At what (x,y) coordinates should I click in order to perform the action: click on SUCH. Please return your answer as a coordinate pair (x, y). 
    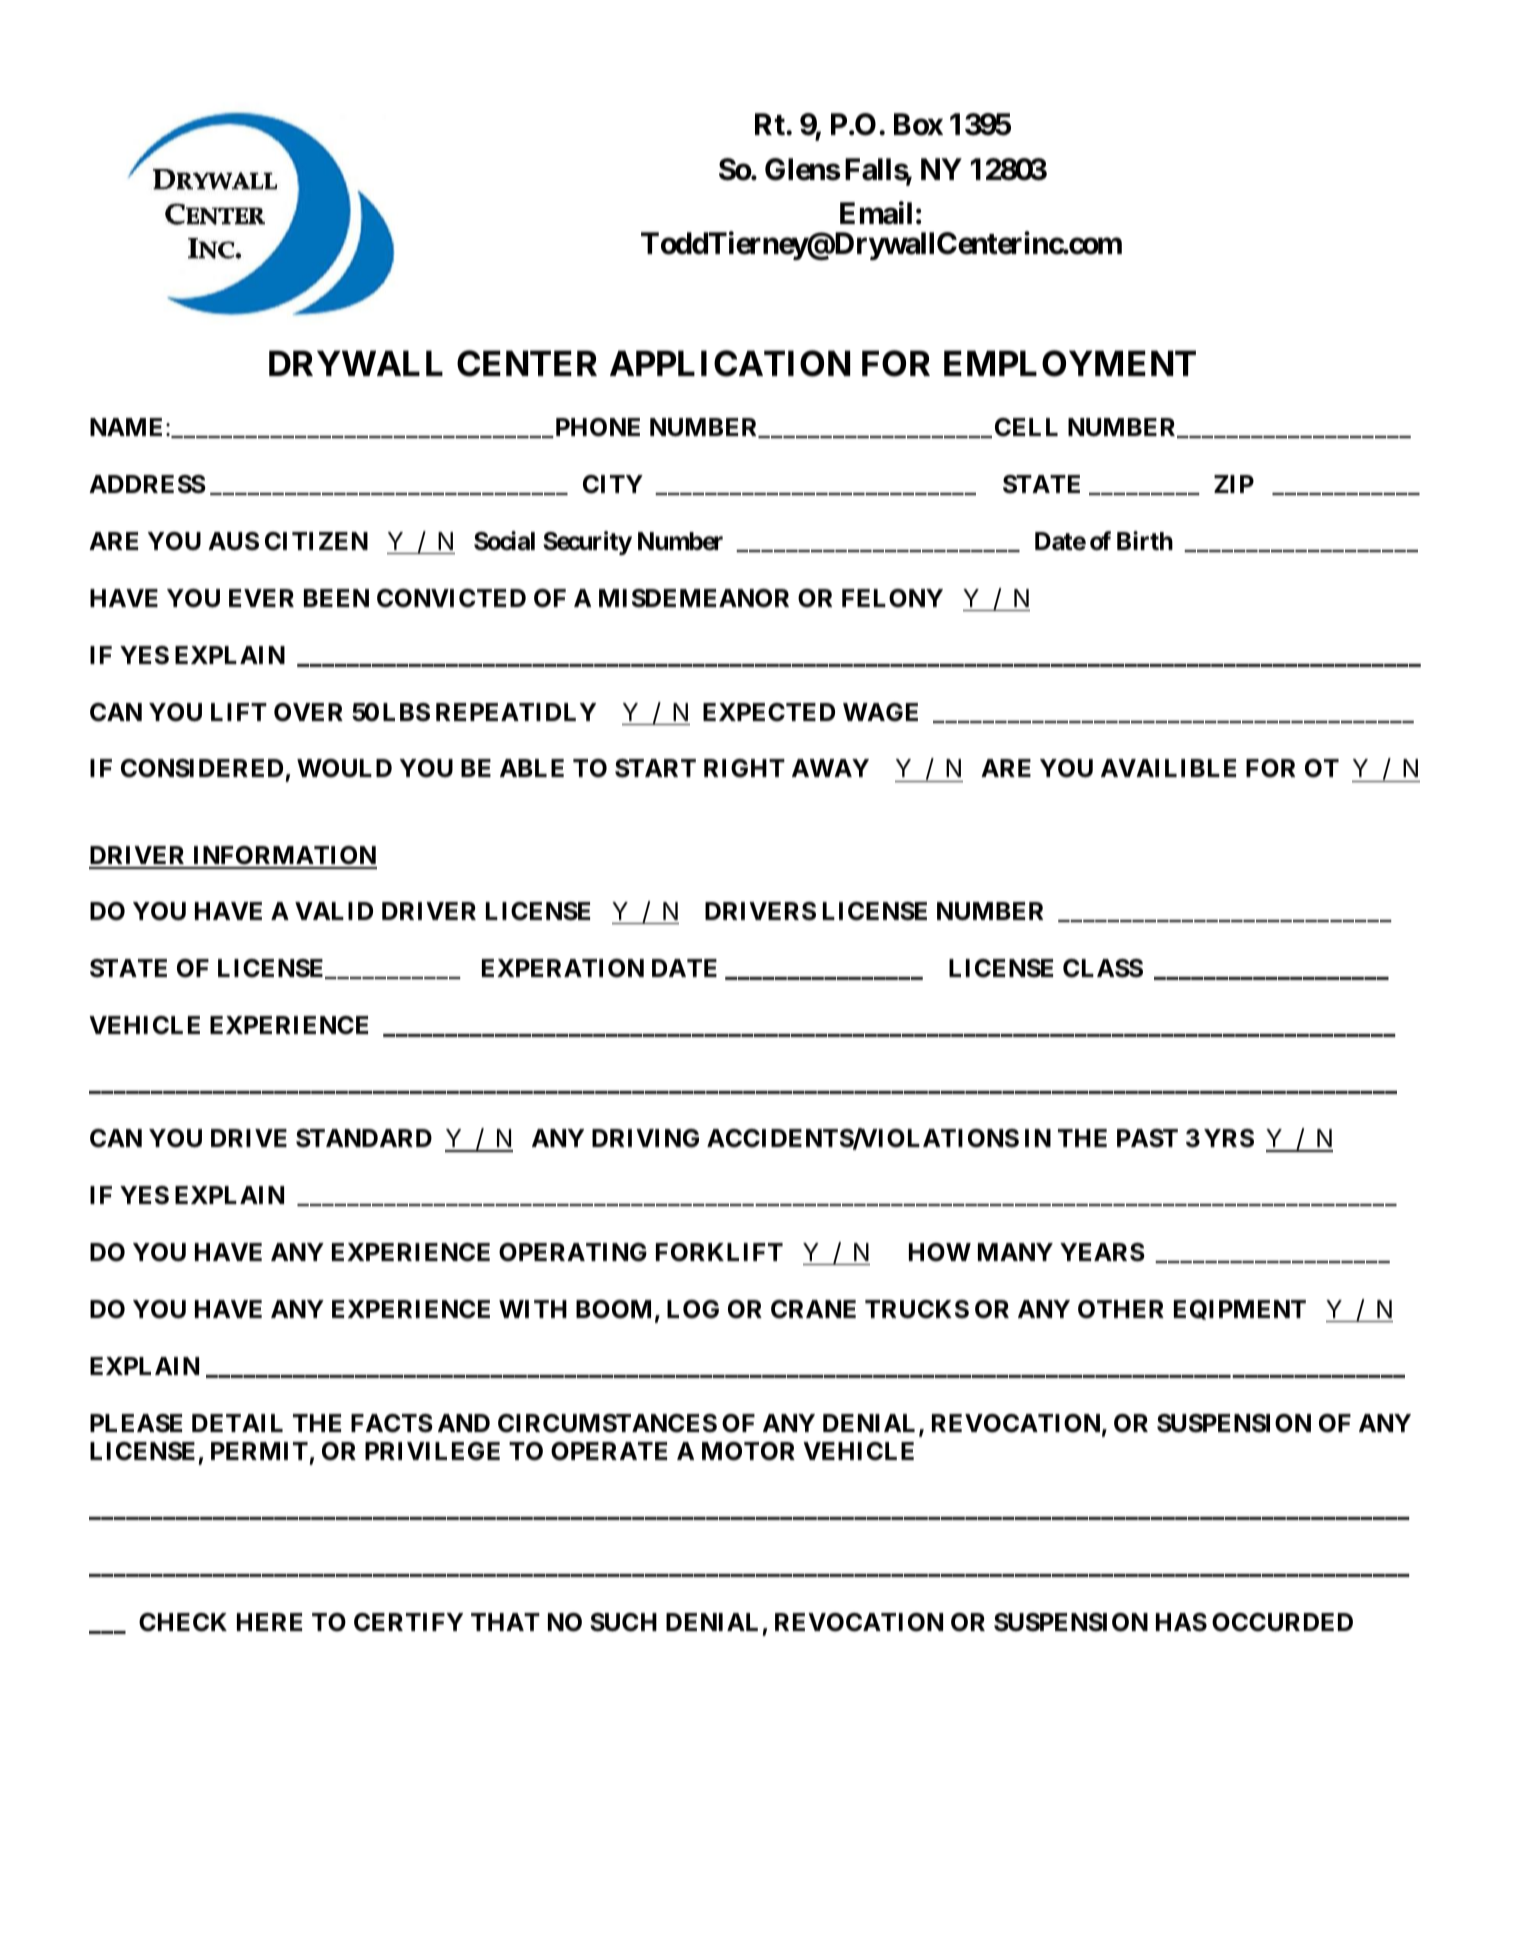
    Looking at the image, I should click on (623, 1622).
